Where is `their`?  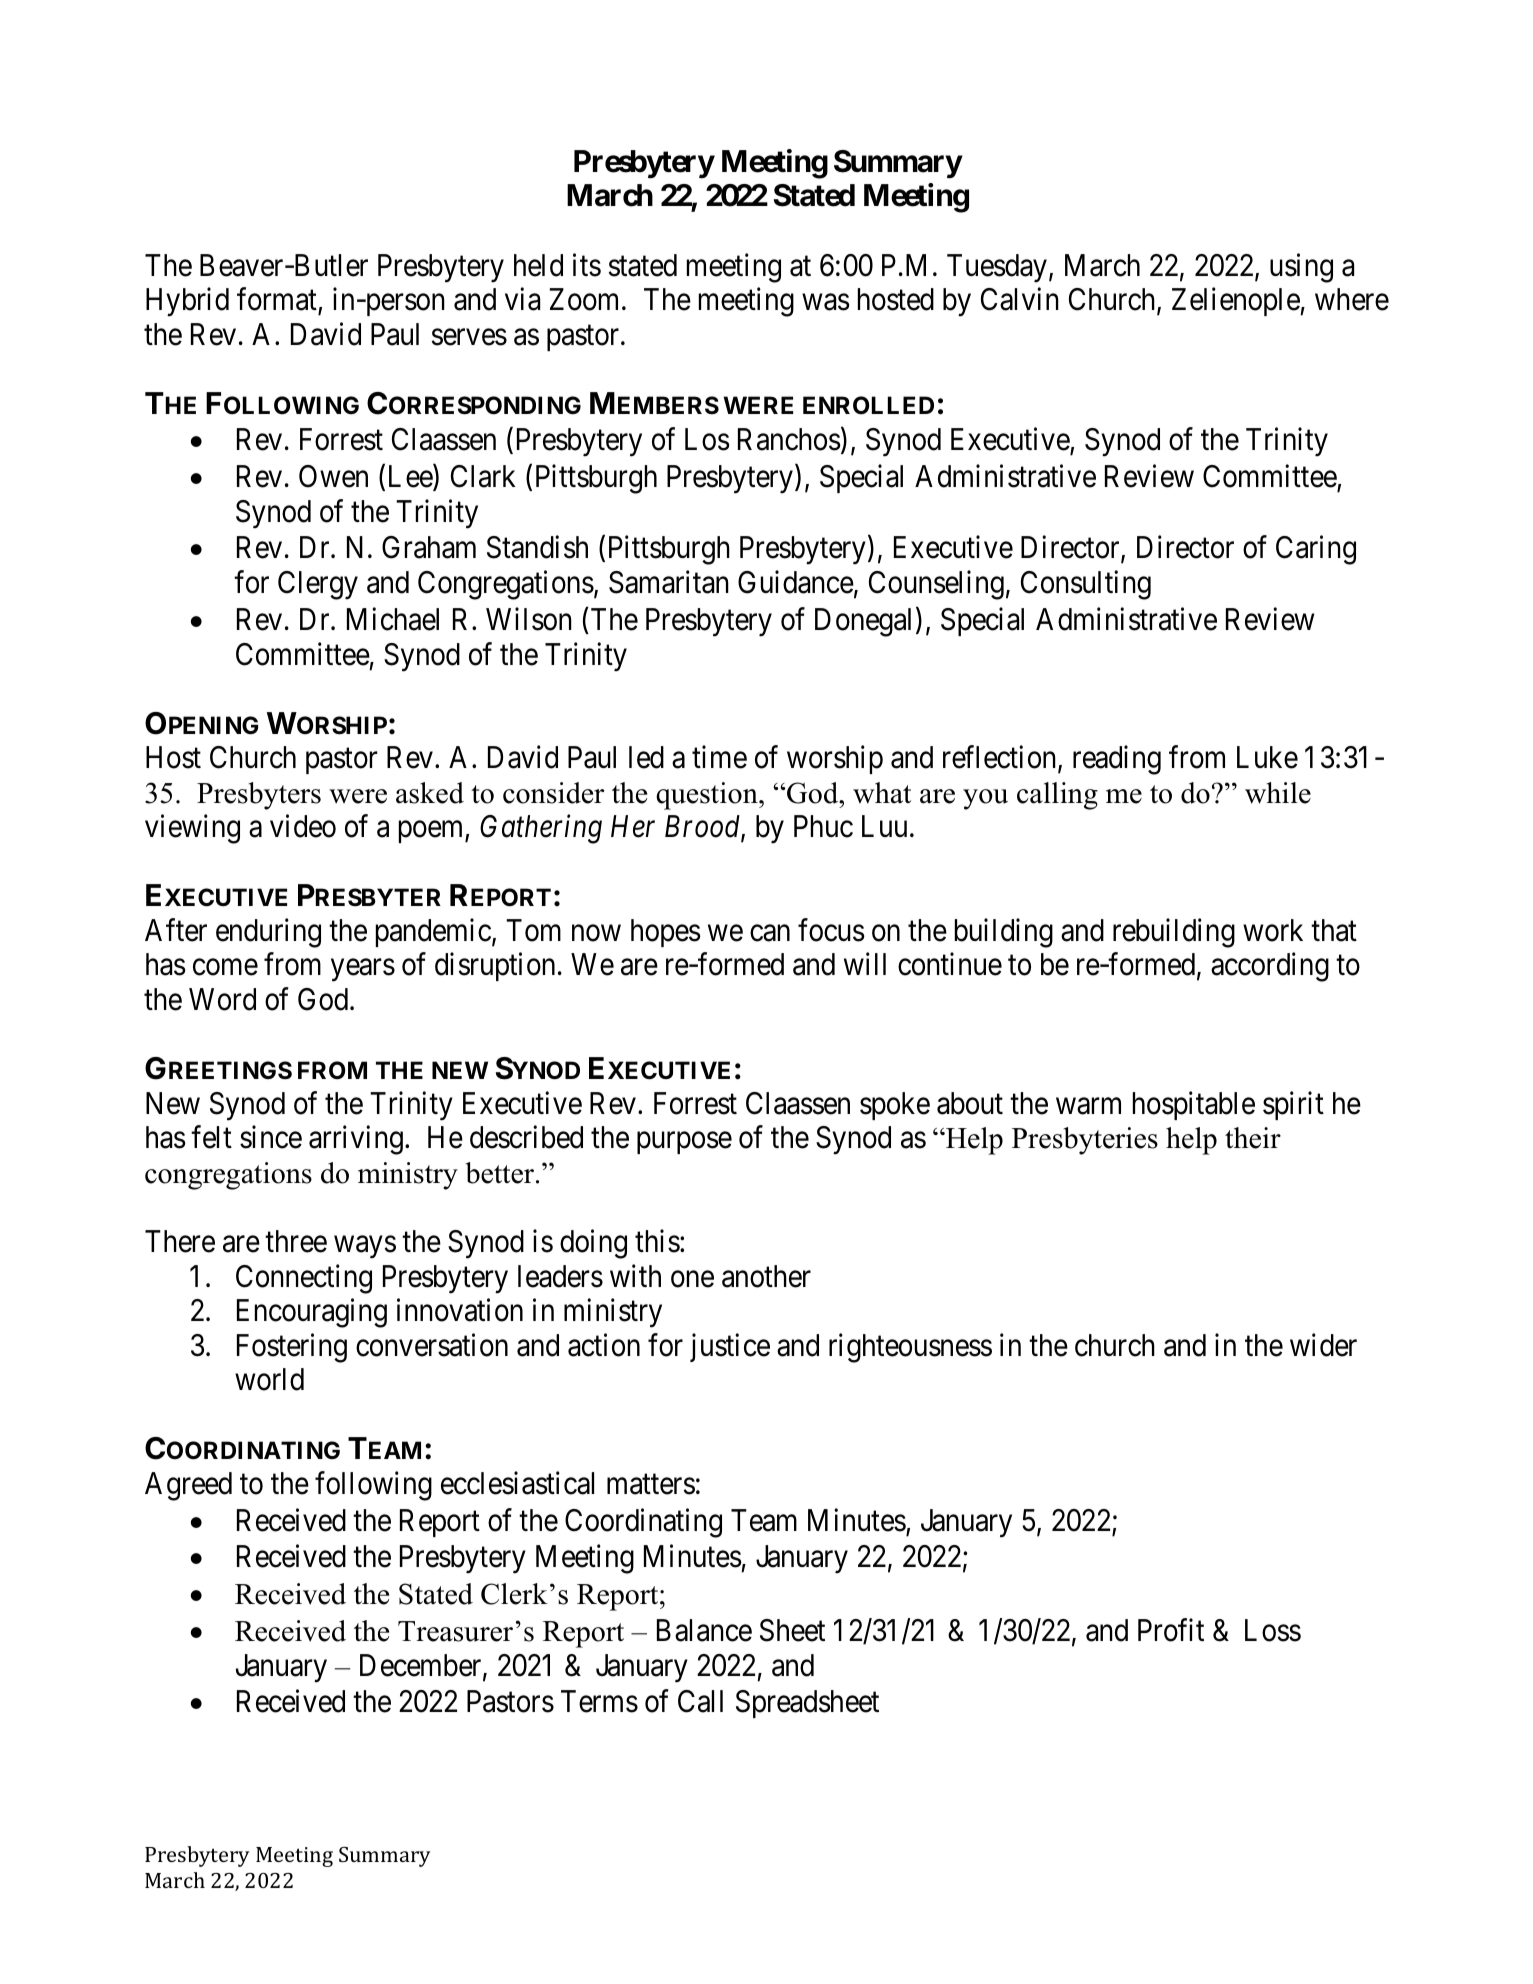
their is located at coordinates (1253, 1138).
